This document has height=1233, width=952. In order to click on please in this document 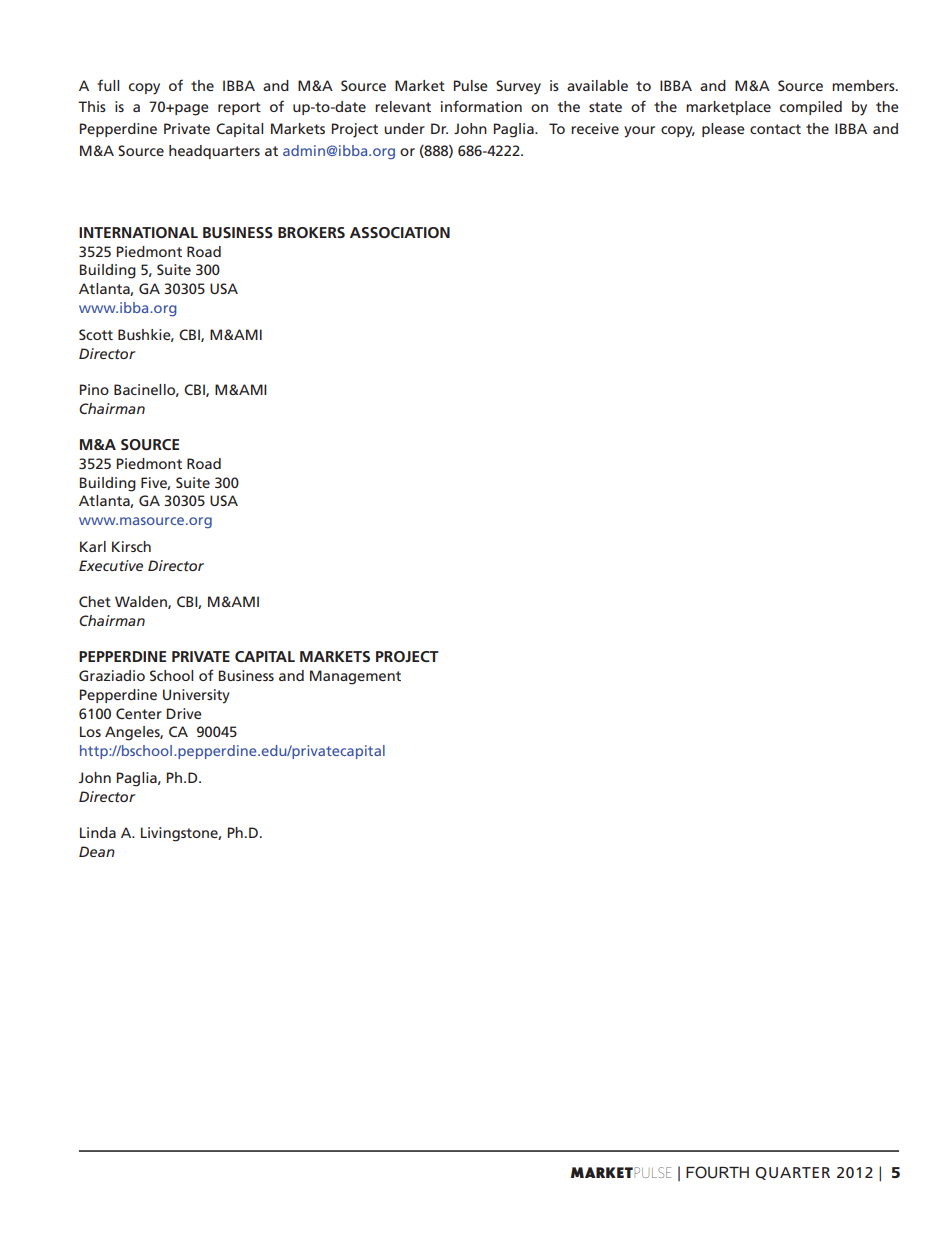, I will do `click(723, 130)`.
